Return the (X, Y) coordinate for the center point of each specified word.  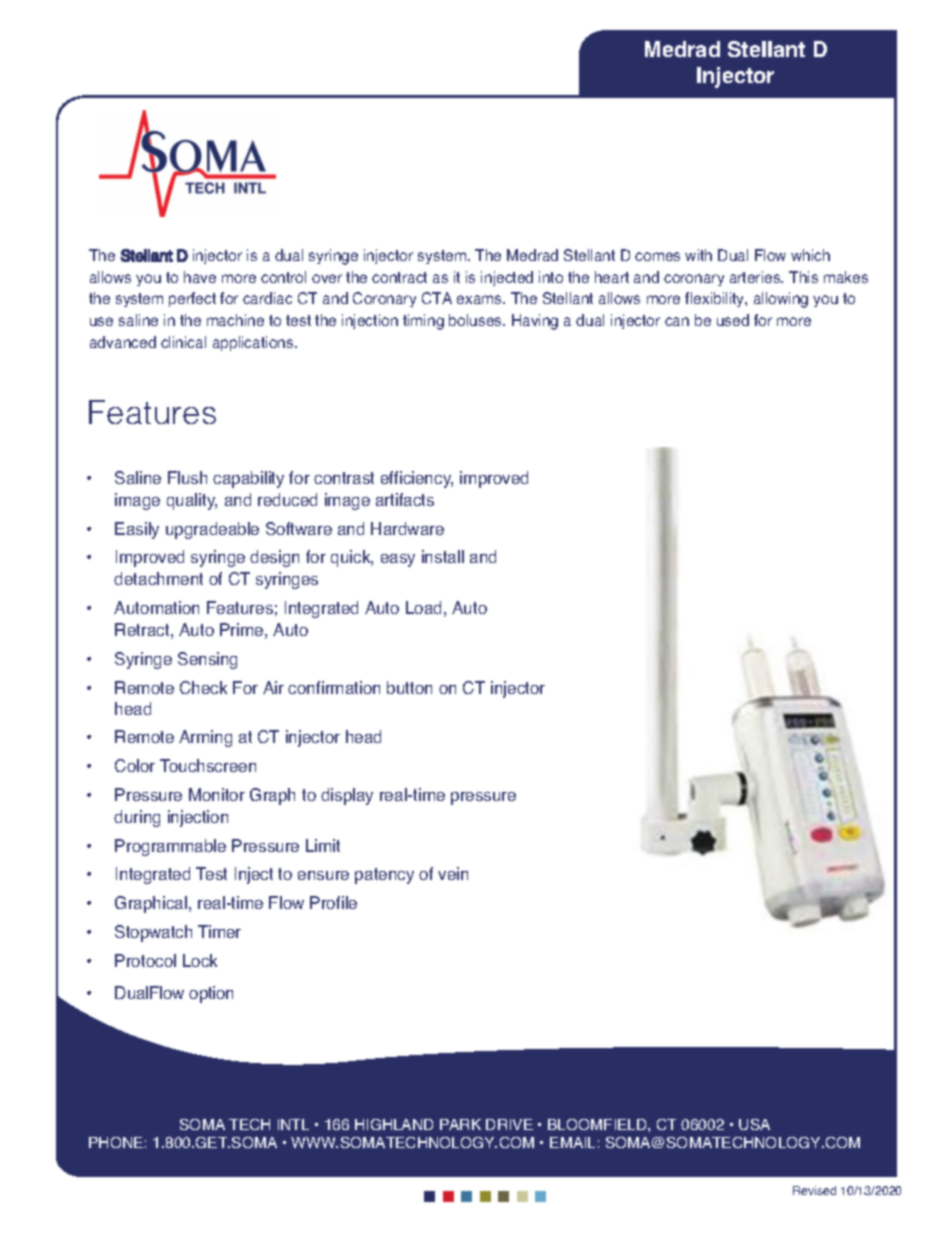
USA (754, 1124)
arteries (756, 277)
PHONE (116, 1142)
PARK (460, 1124)
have (200, 277)
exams (480, 299)
